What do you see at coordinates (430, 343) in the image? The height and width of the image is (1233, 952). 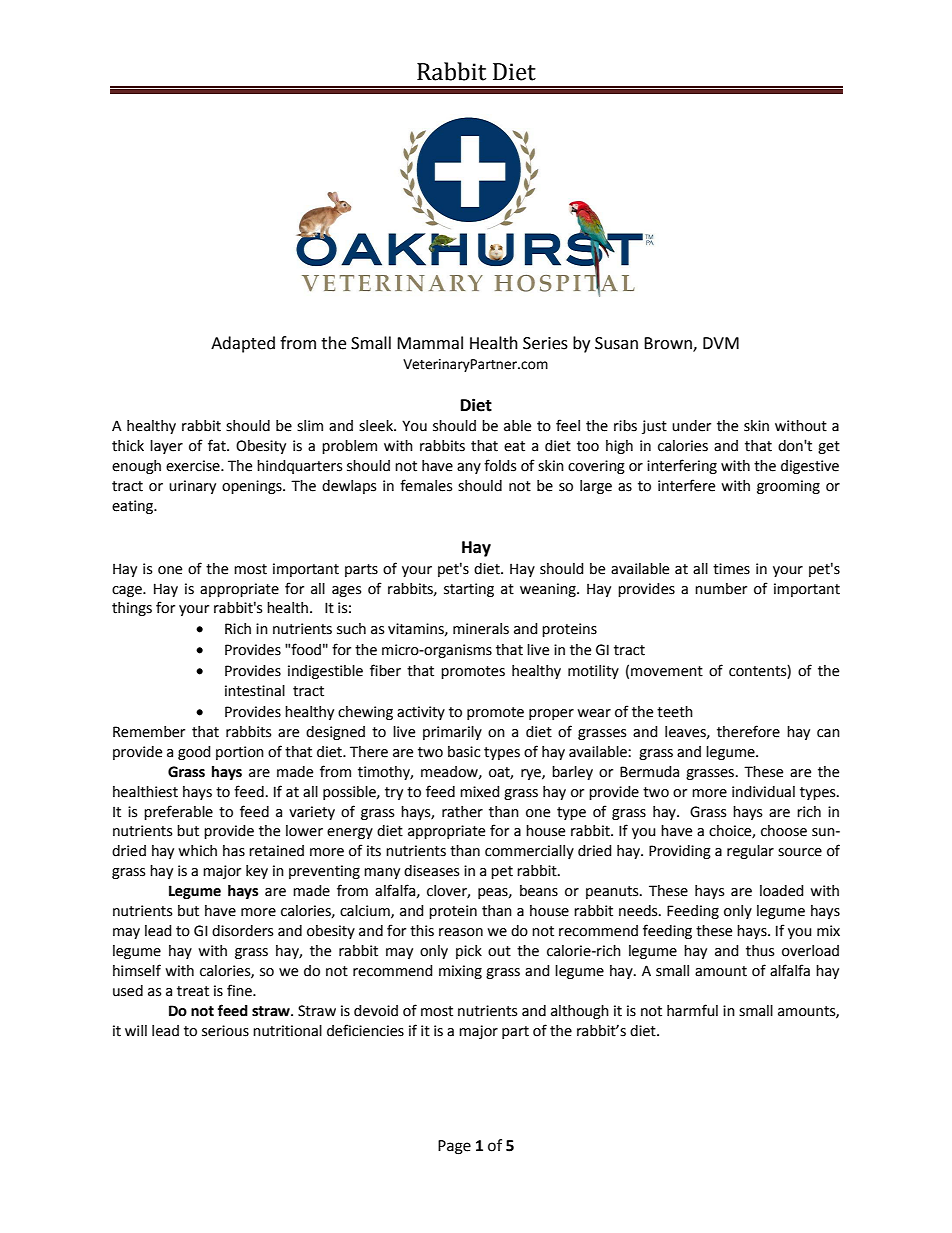 I see `Mammal` at bounding box center [430, 343].
